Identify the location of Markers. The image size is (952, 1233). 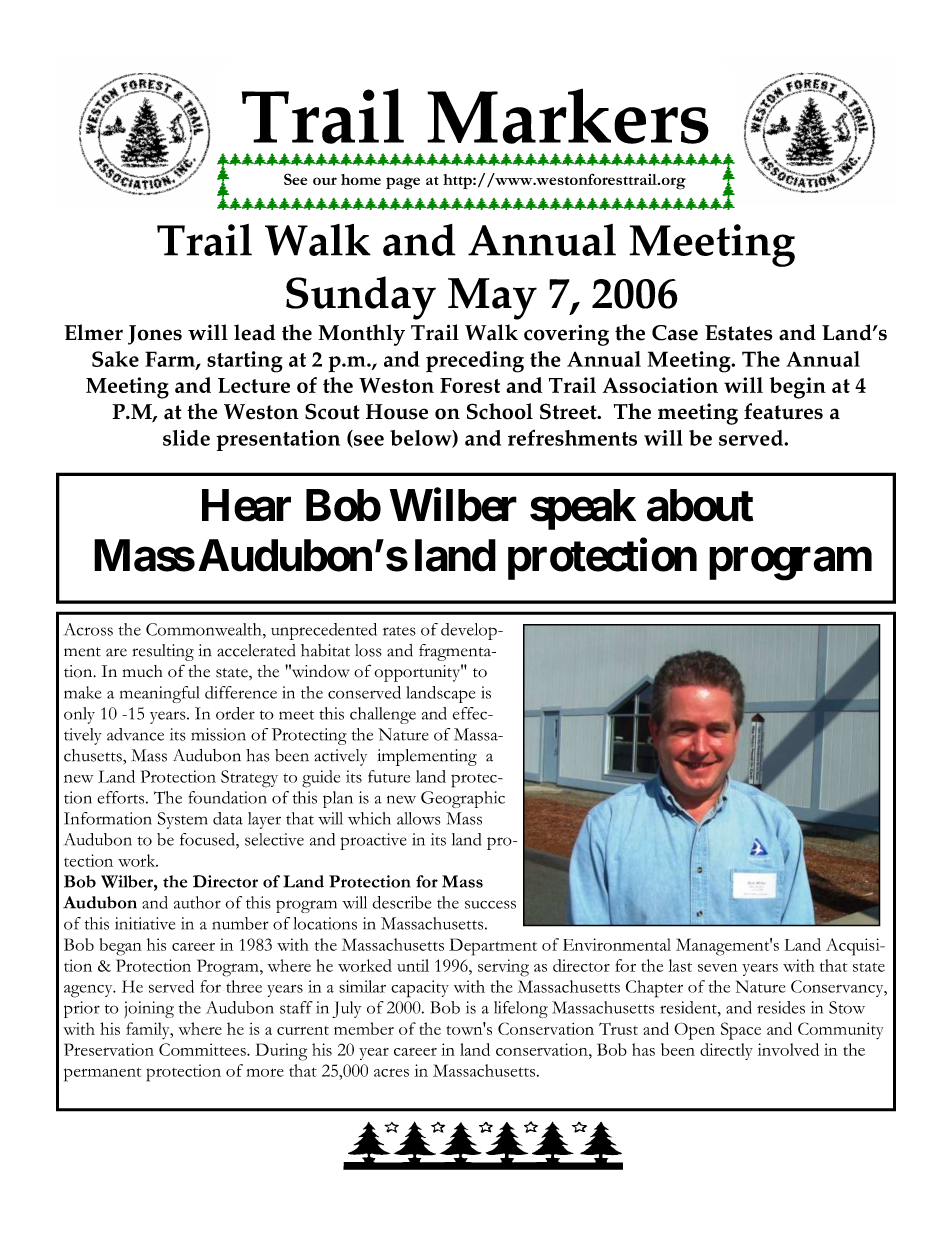
(568, 116).
